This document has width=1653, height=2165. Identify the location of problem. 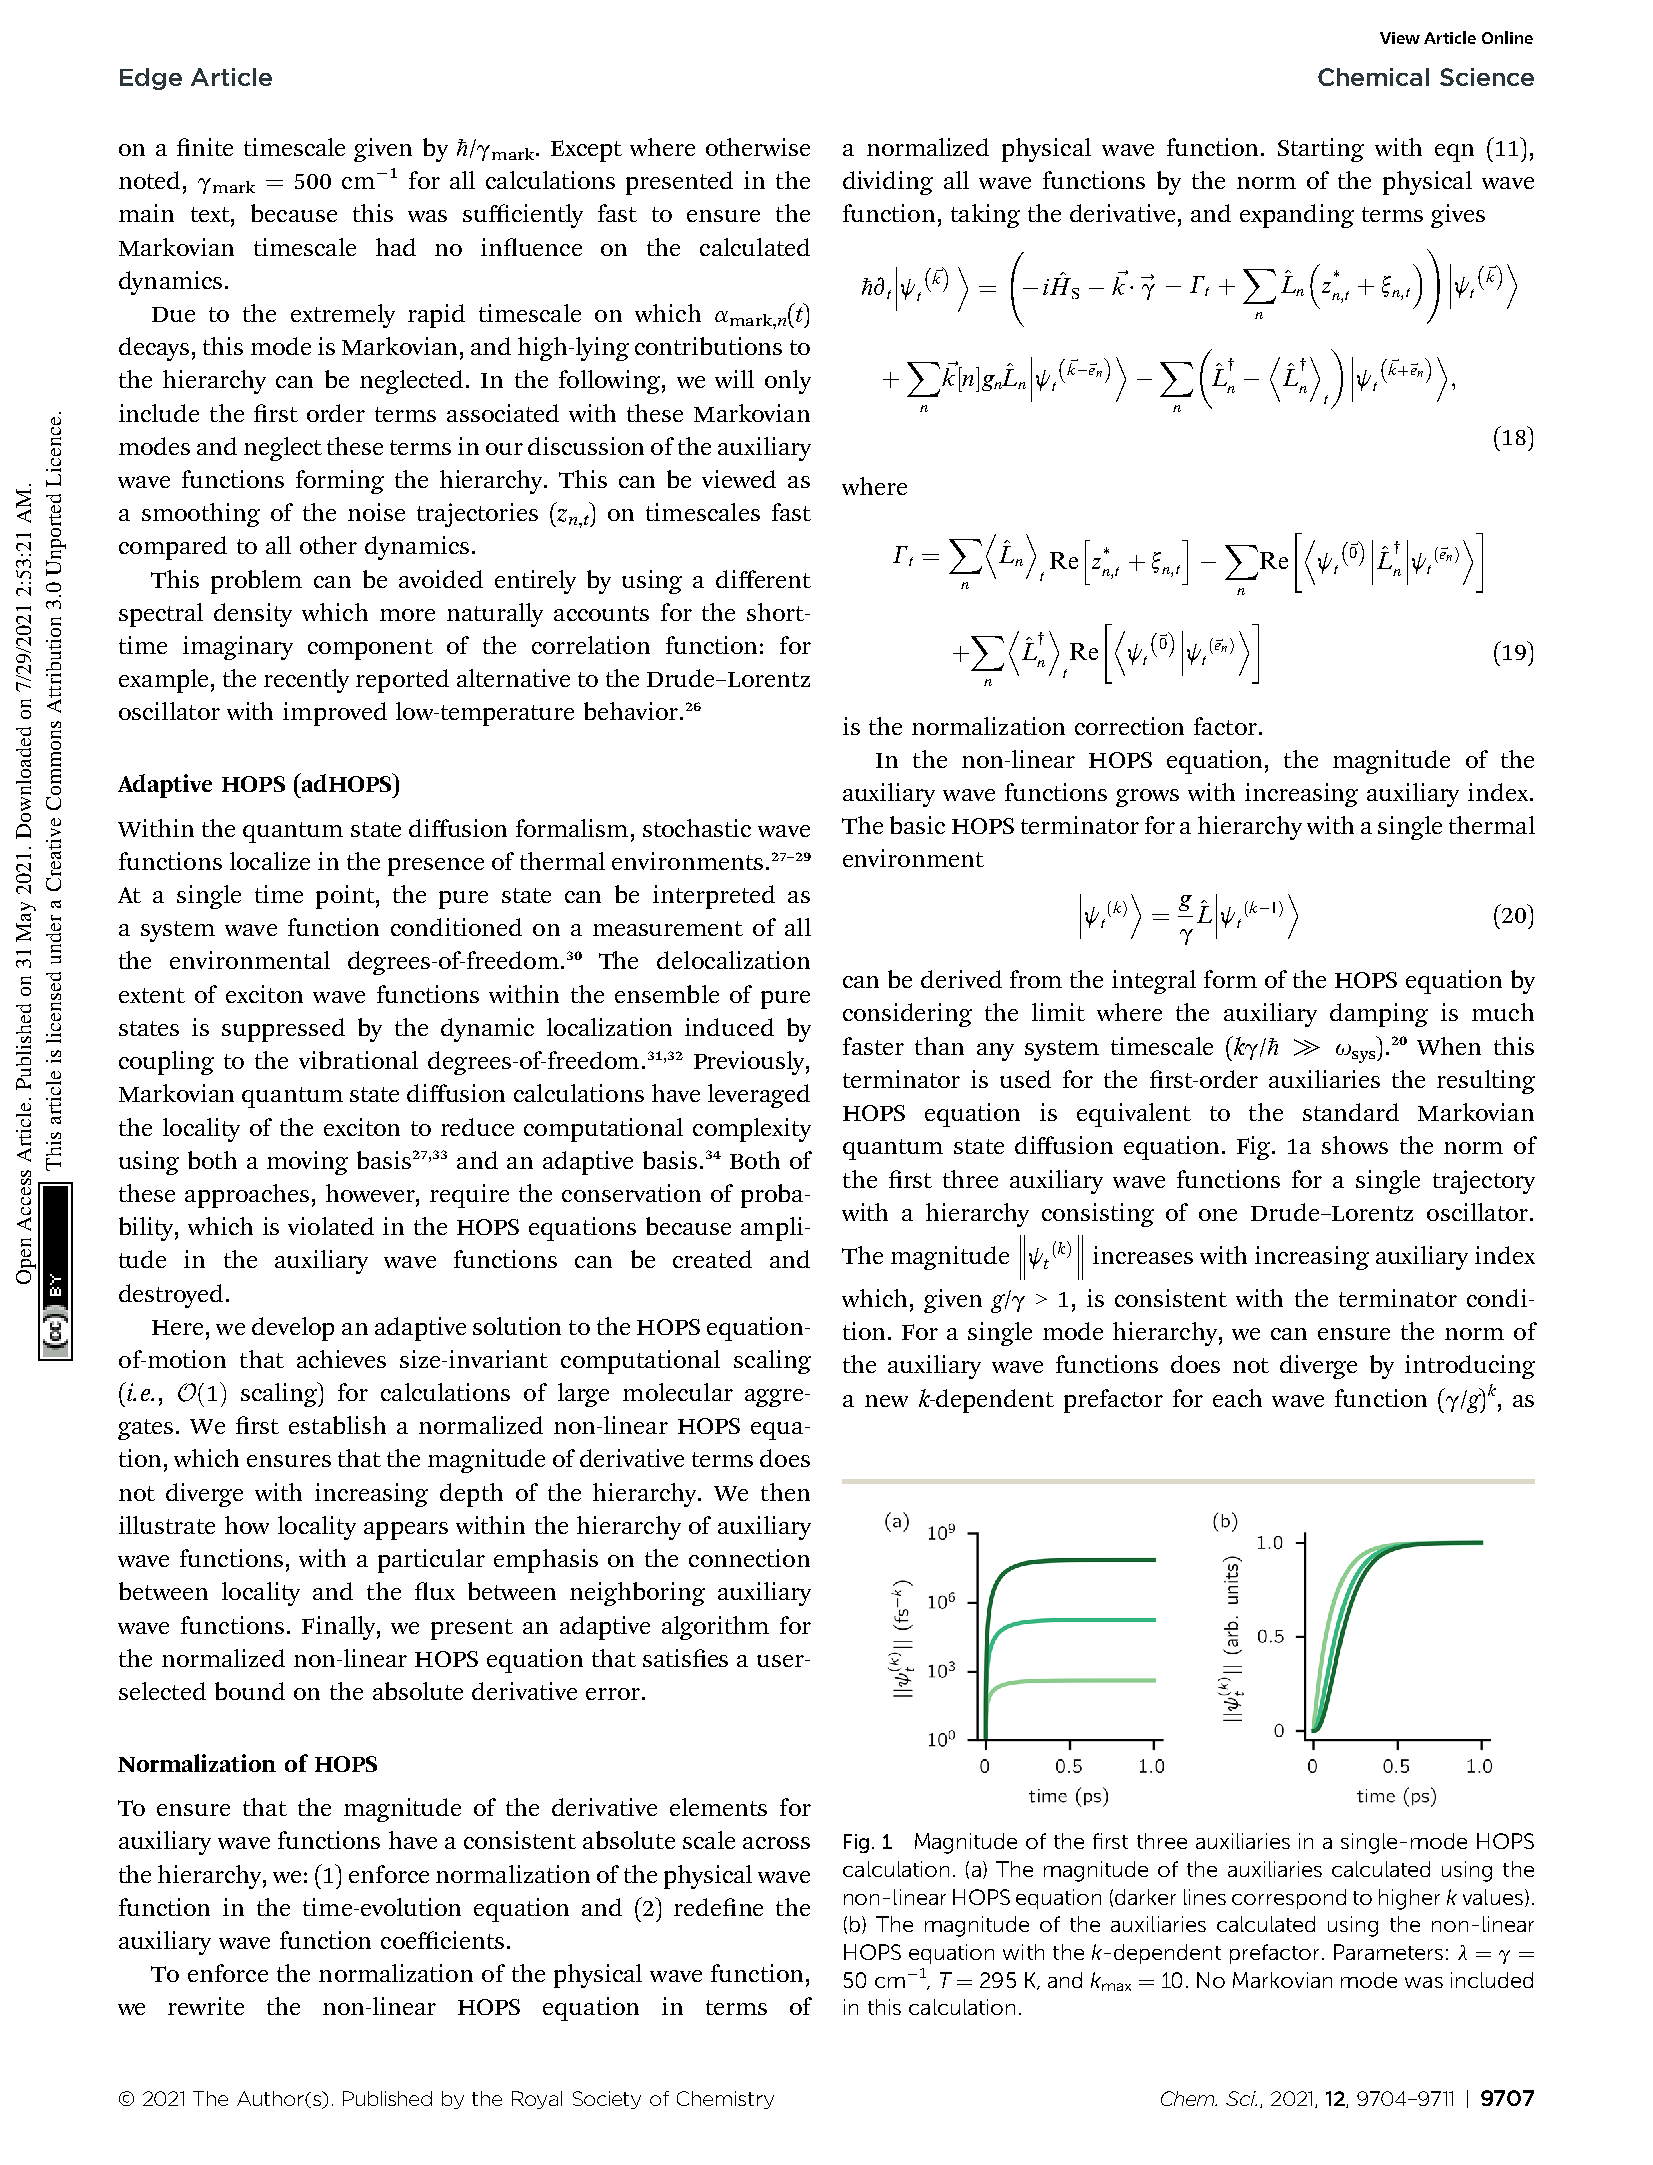
(256, 582).
